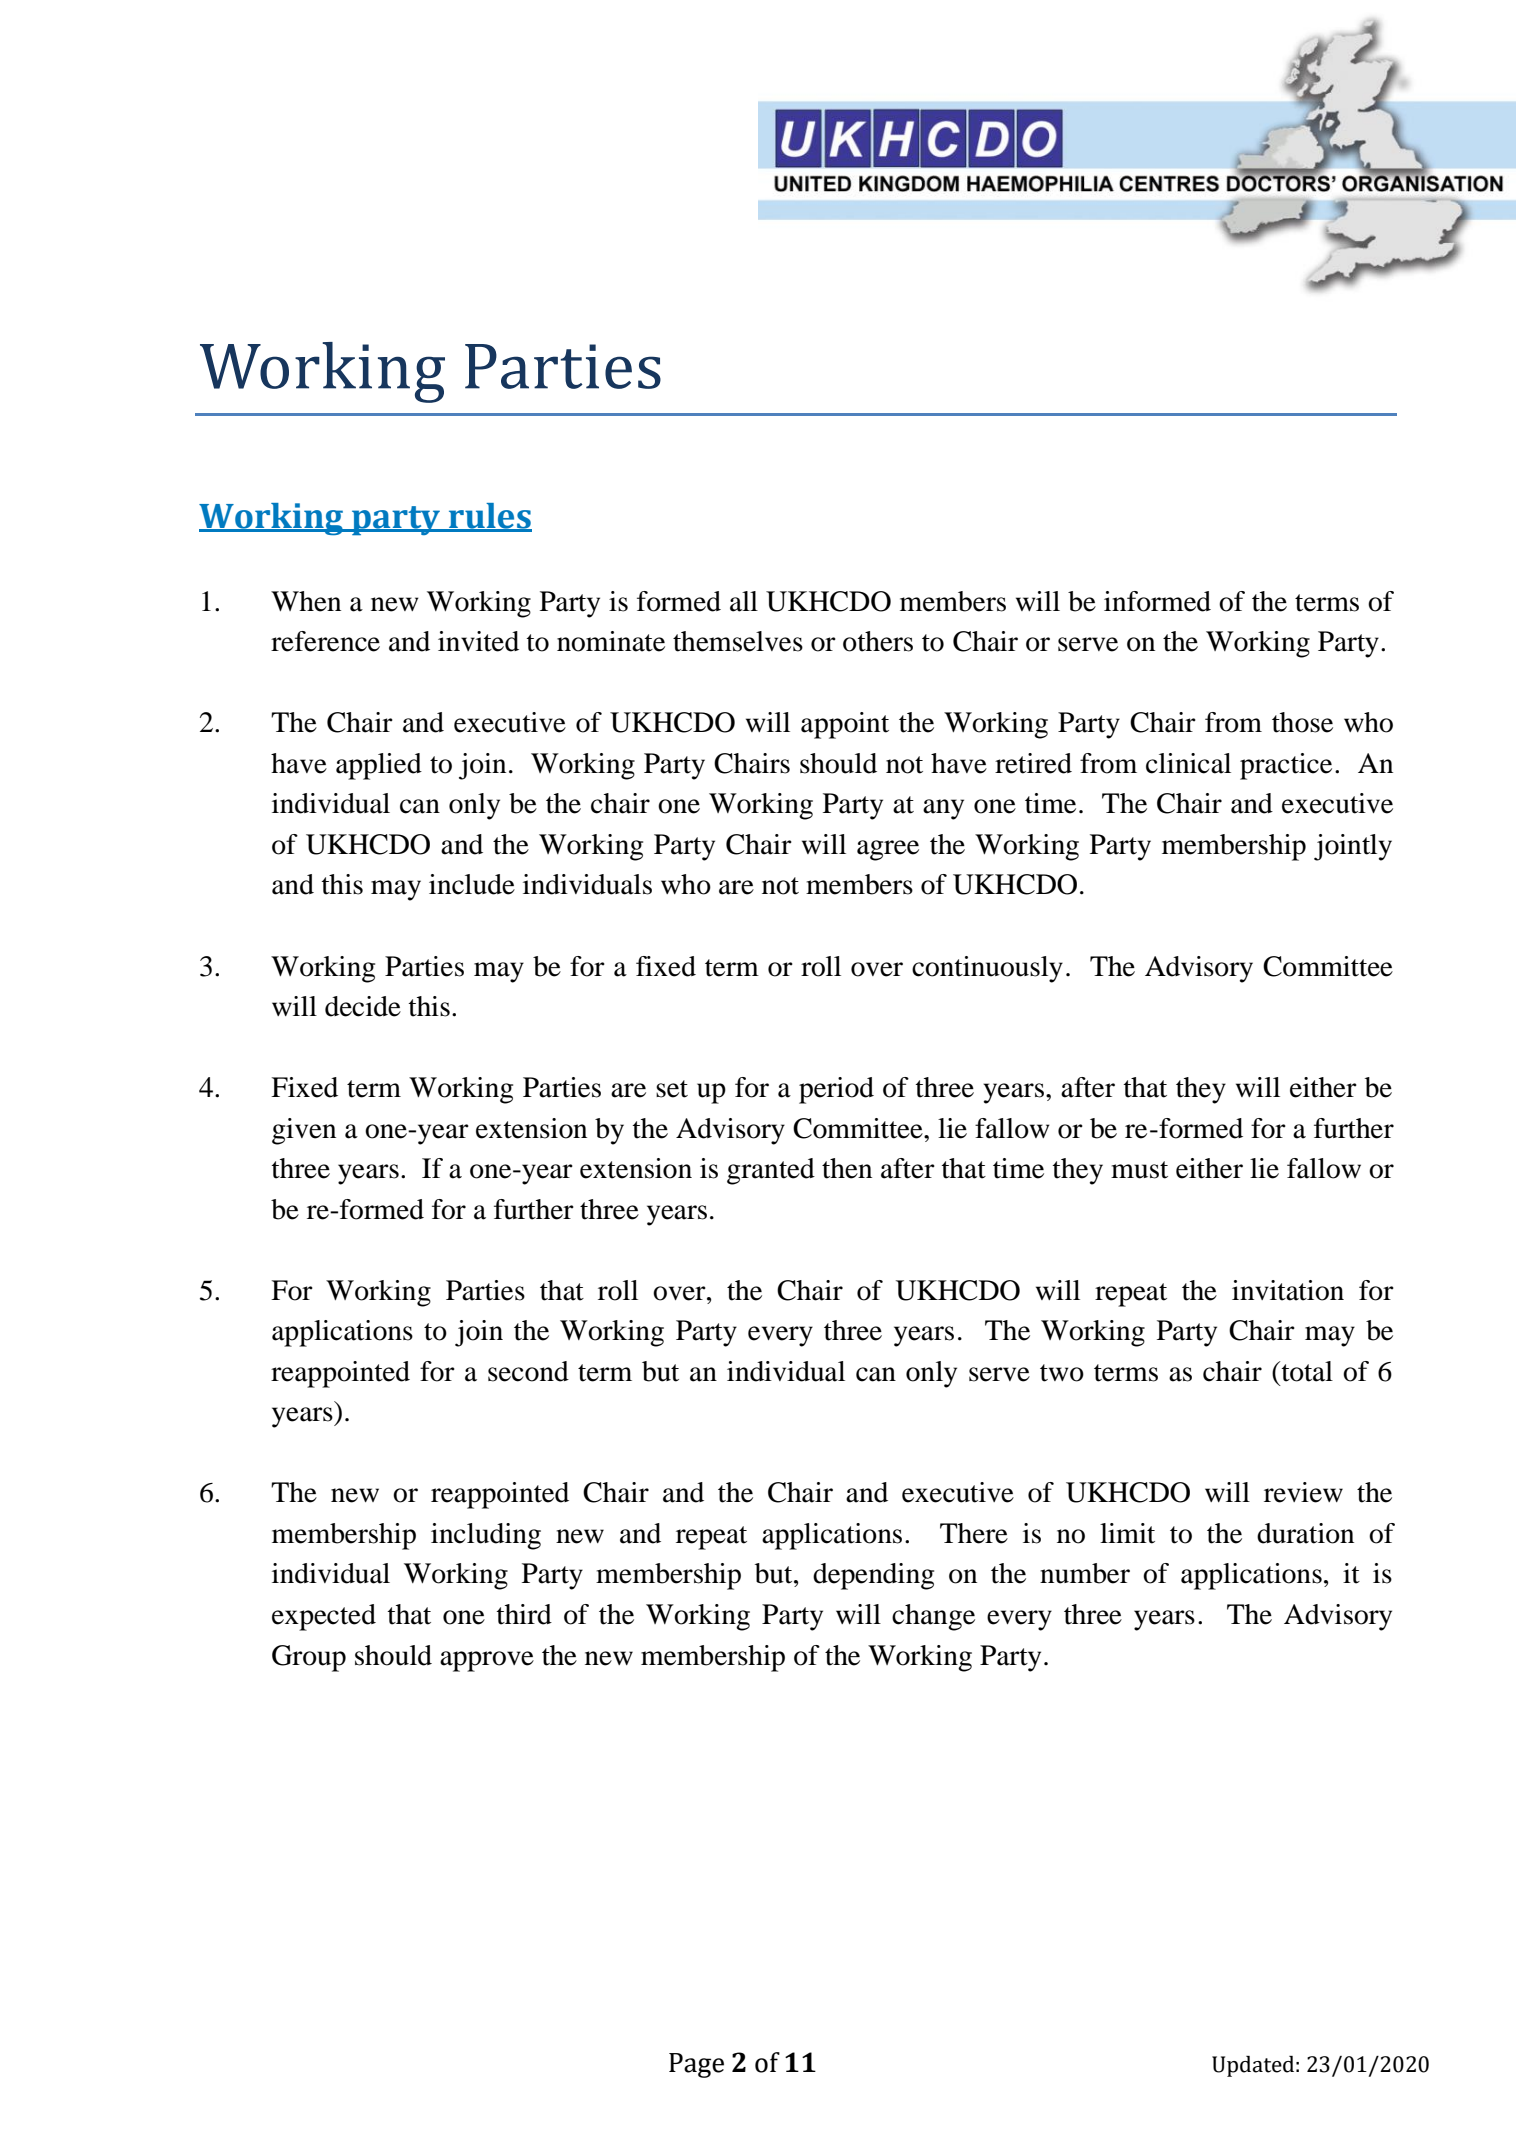 The width and height of the screenshot is (1520, 2150). Describe the element at coordinates (696, 2065) in the screenshot. I see `Page` at that location.
